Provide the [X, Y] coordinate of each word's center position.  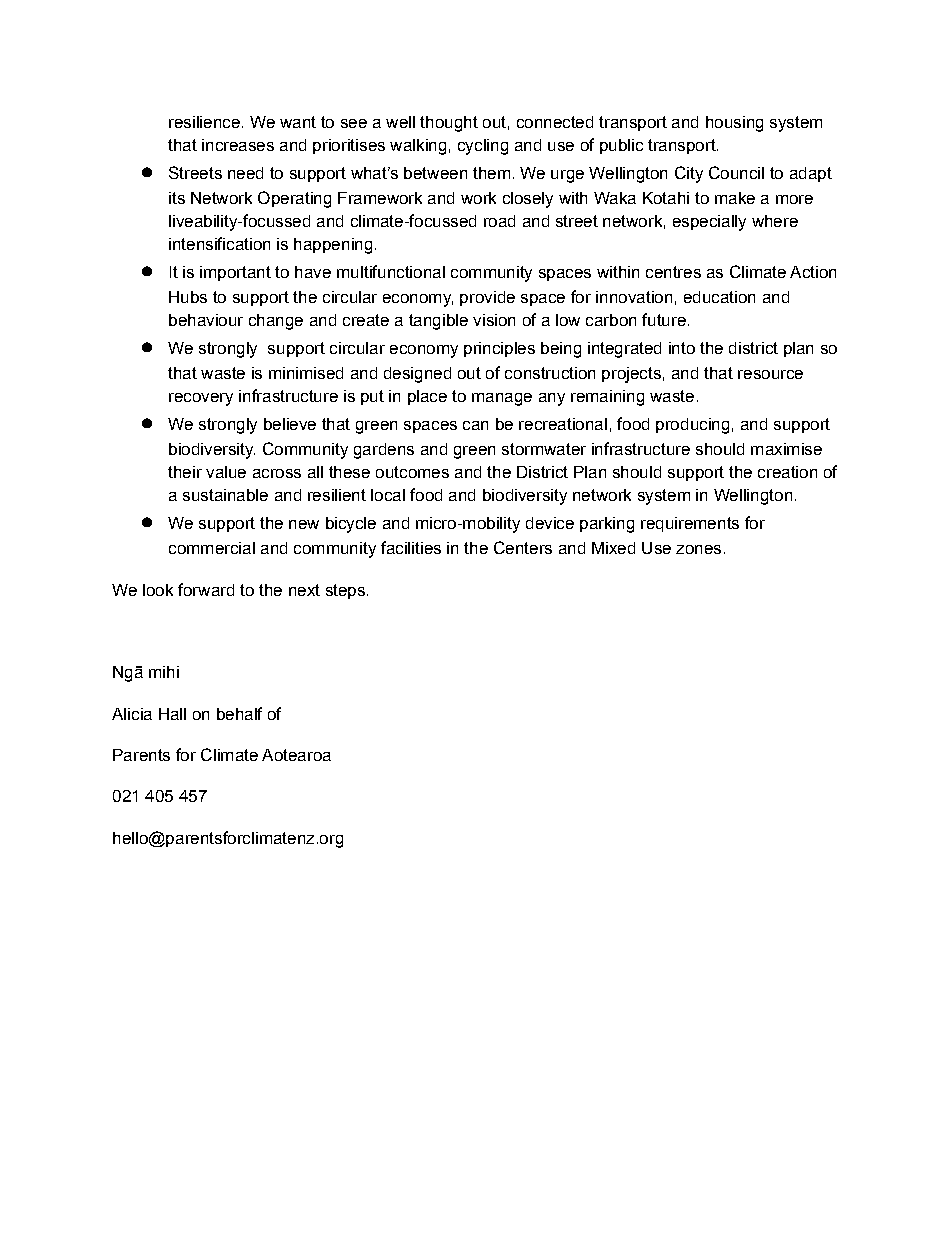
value [226, 472]
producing [692, 426]
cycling [483, 147]
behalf [239, 713]
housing [734, 124]
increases [238, 145]
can [475, 425]
